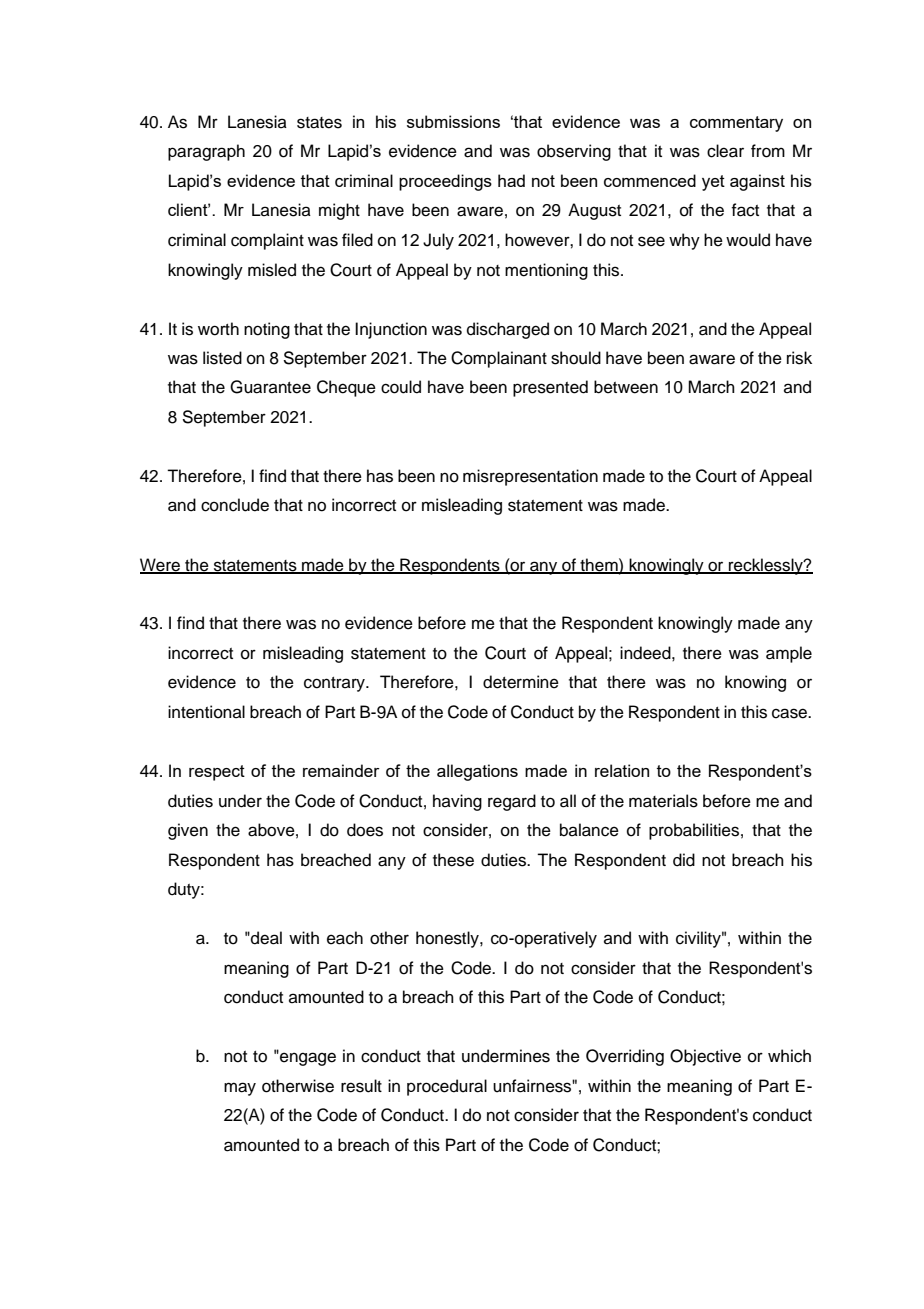  Describe the element at coordinates (240, 1089) in the screenshot. I see `may` at that location.
